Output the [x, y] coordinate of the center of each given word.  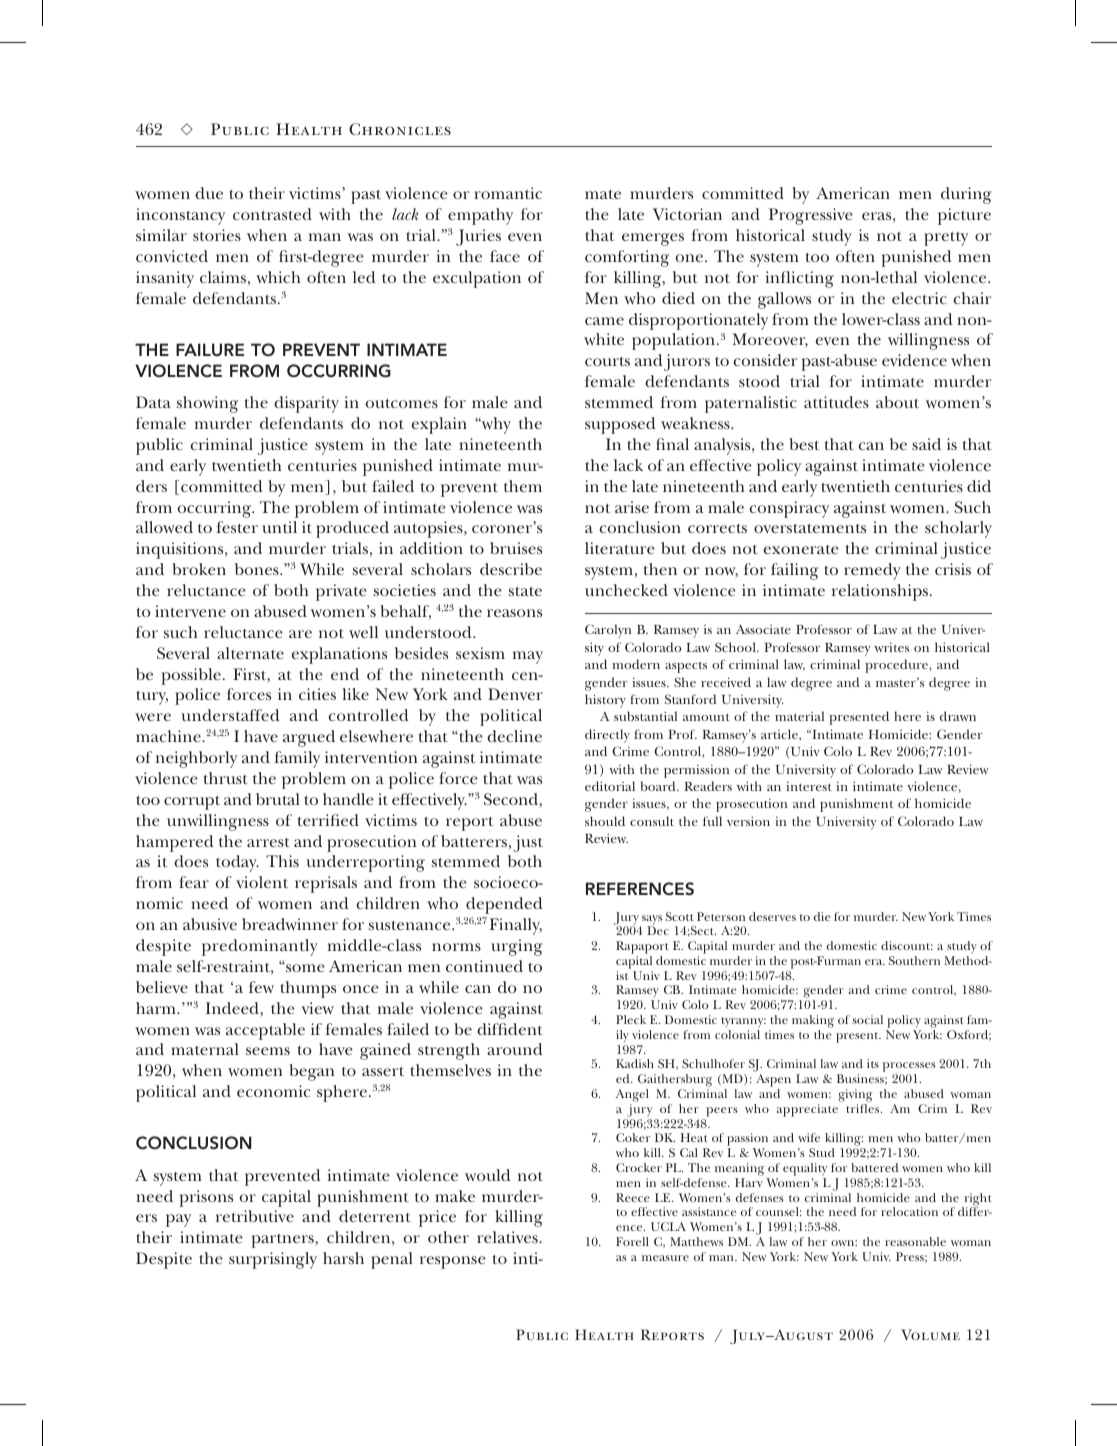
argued [309, 738]
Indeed [233, 1009]
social [867, 1019]
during [966, 195]
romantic [508, 193]
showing [207, 404]
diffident [510, 1029]
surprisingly [273, 1260]
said [926, 444]
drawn [958, 716]
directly [607, 736]
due [209, 193]
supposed [620, 425]
